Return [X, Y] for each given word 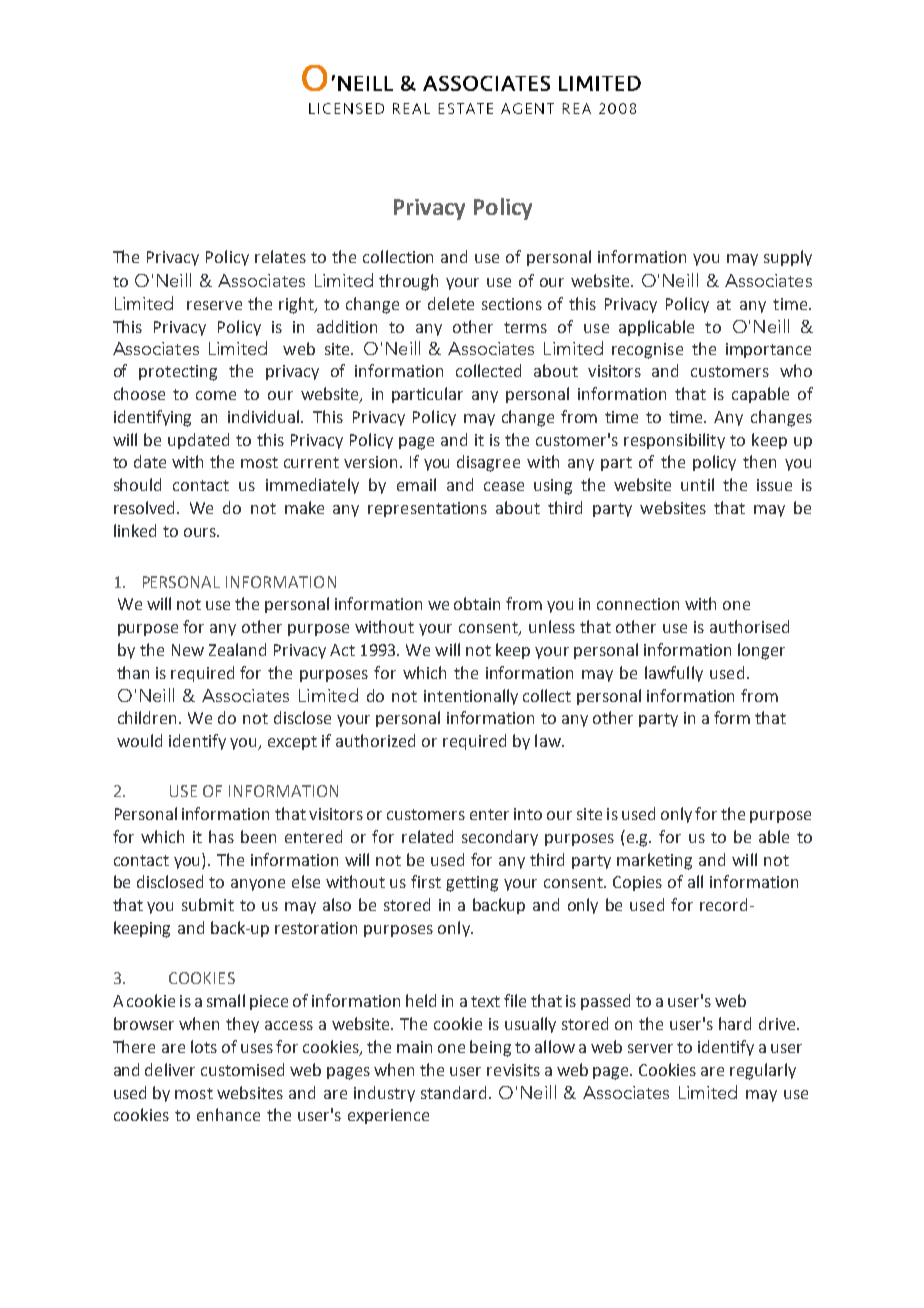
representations [427, 509]
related [427, 836]
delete [451, 303]
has [221, 836]
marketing [654, 861]
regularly [763, 1071]
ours [201, 532]
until [697, 484]
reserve [214, 305]
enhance [228, 1114]
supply [788, 258]
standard [453, 1092]
